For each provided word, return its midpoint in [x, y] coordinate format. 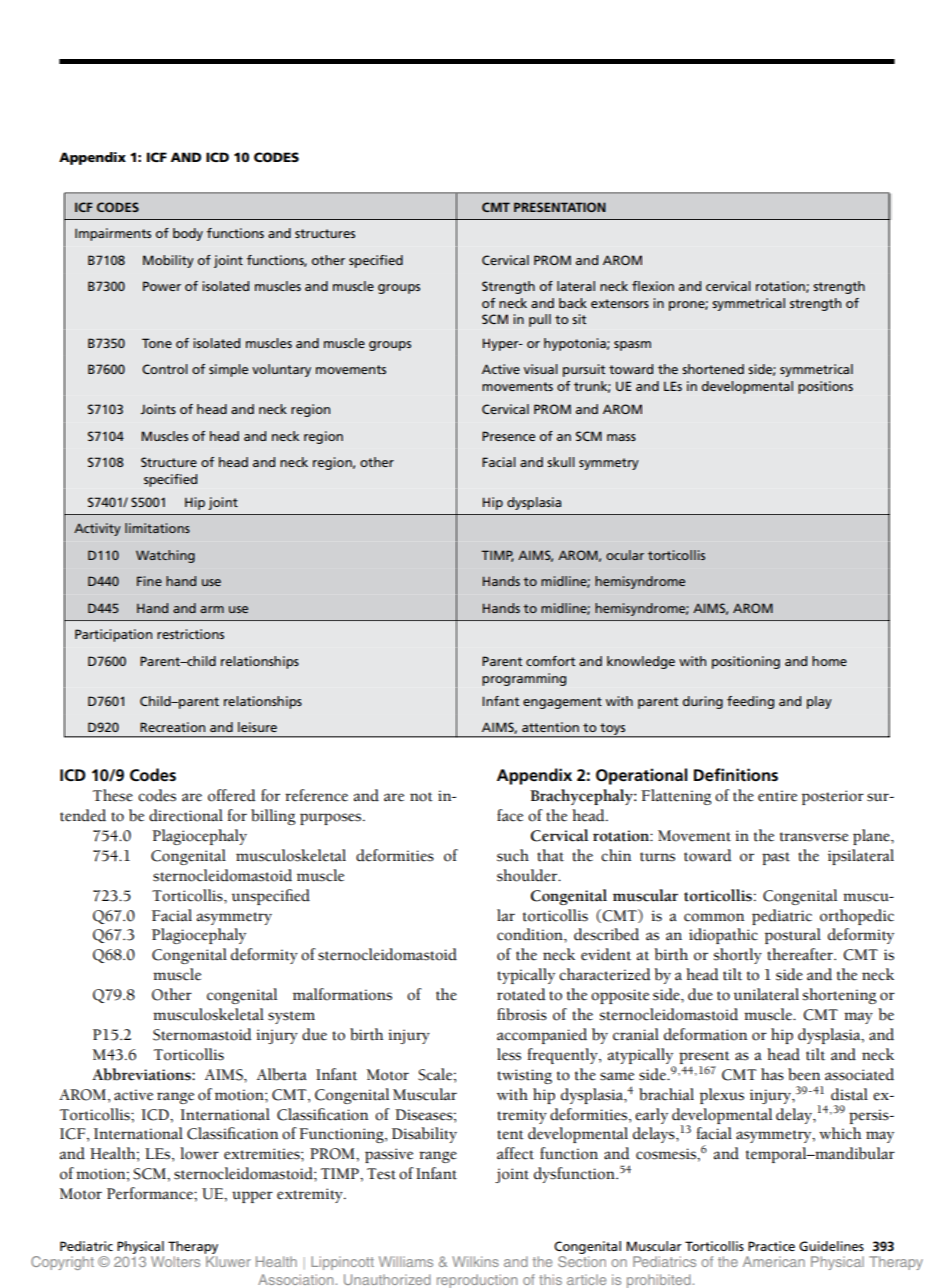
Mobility [168, 261]
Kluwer [228, 1261]
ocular [625, 555]
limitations [157, 528]
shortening [840, 996]
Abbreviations [142, 1074]
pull [540, 320]
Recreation [172, 727]
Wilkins [475, 1261]
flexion [653, 286]
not [421, 797]
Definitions [736, 775]
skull [561, 462]
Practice [771, 1246]
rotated [521, 994]
